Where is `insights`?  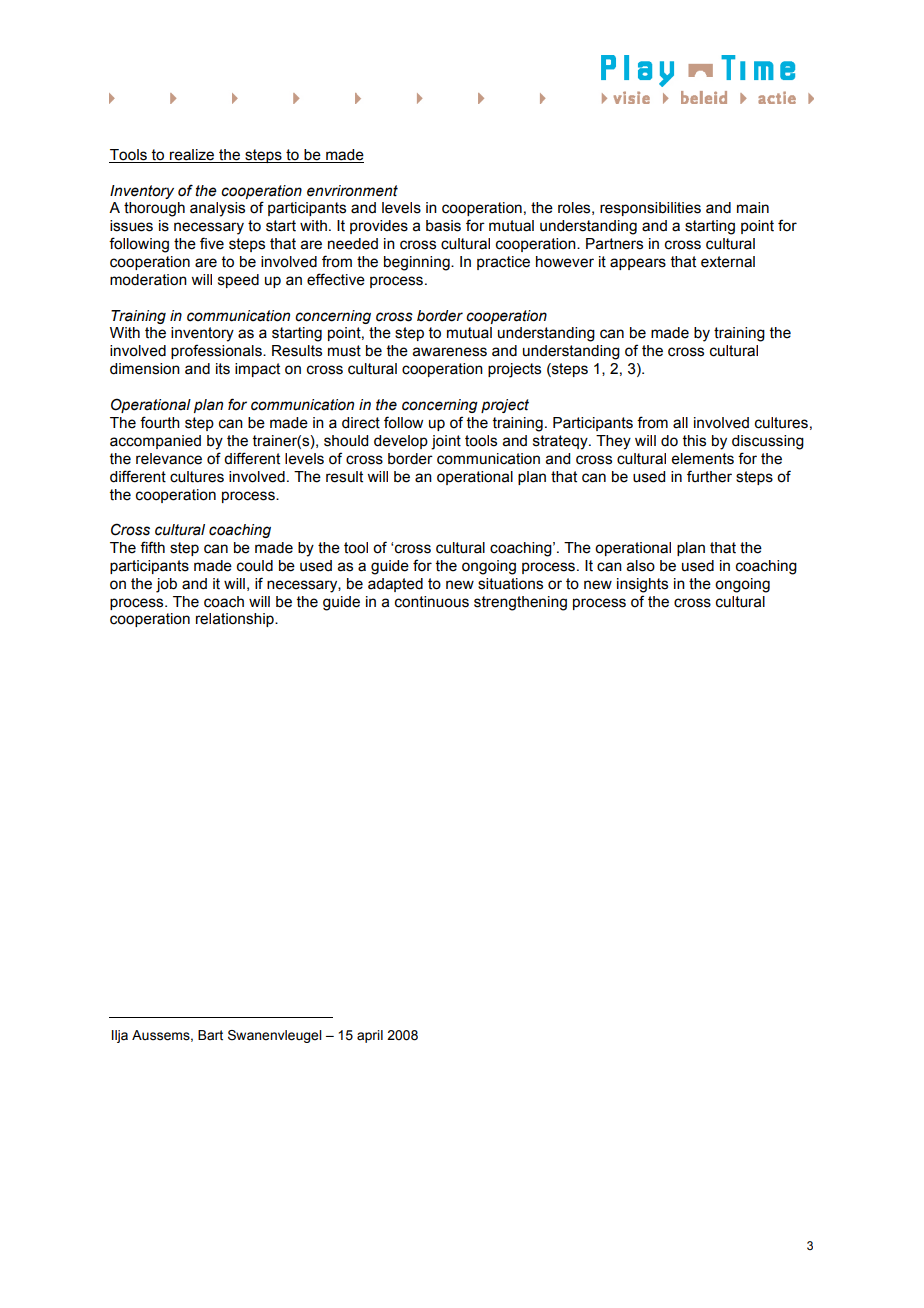 insights is located at coordinates (642, 585).
